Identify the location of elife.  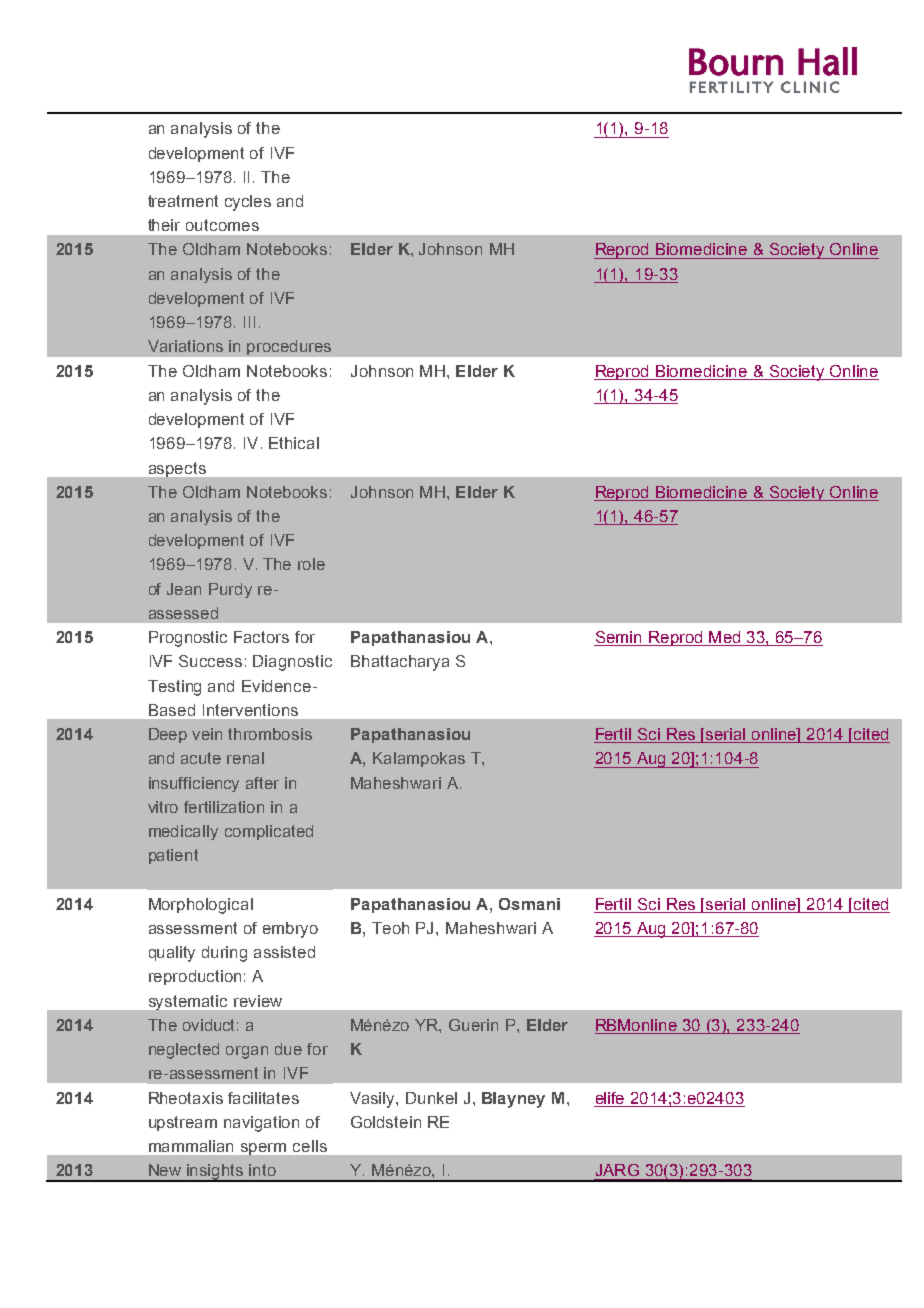
(610, 1098).
